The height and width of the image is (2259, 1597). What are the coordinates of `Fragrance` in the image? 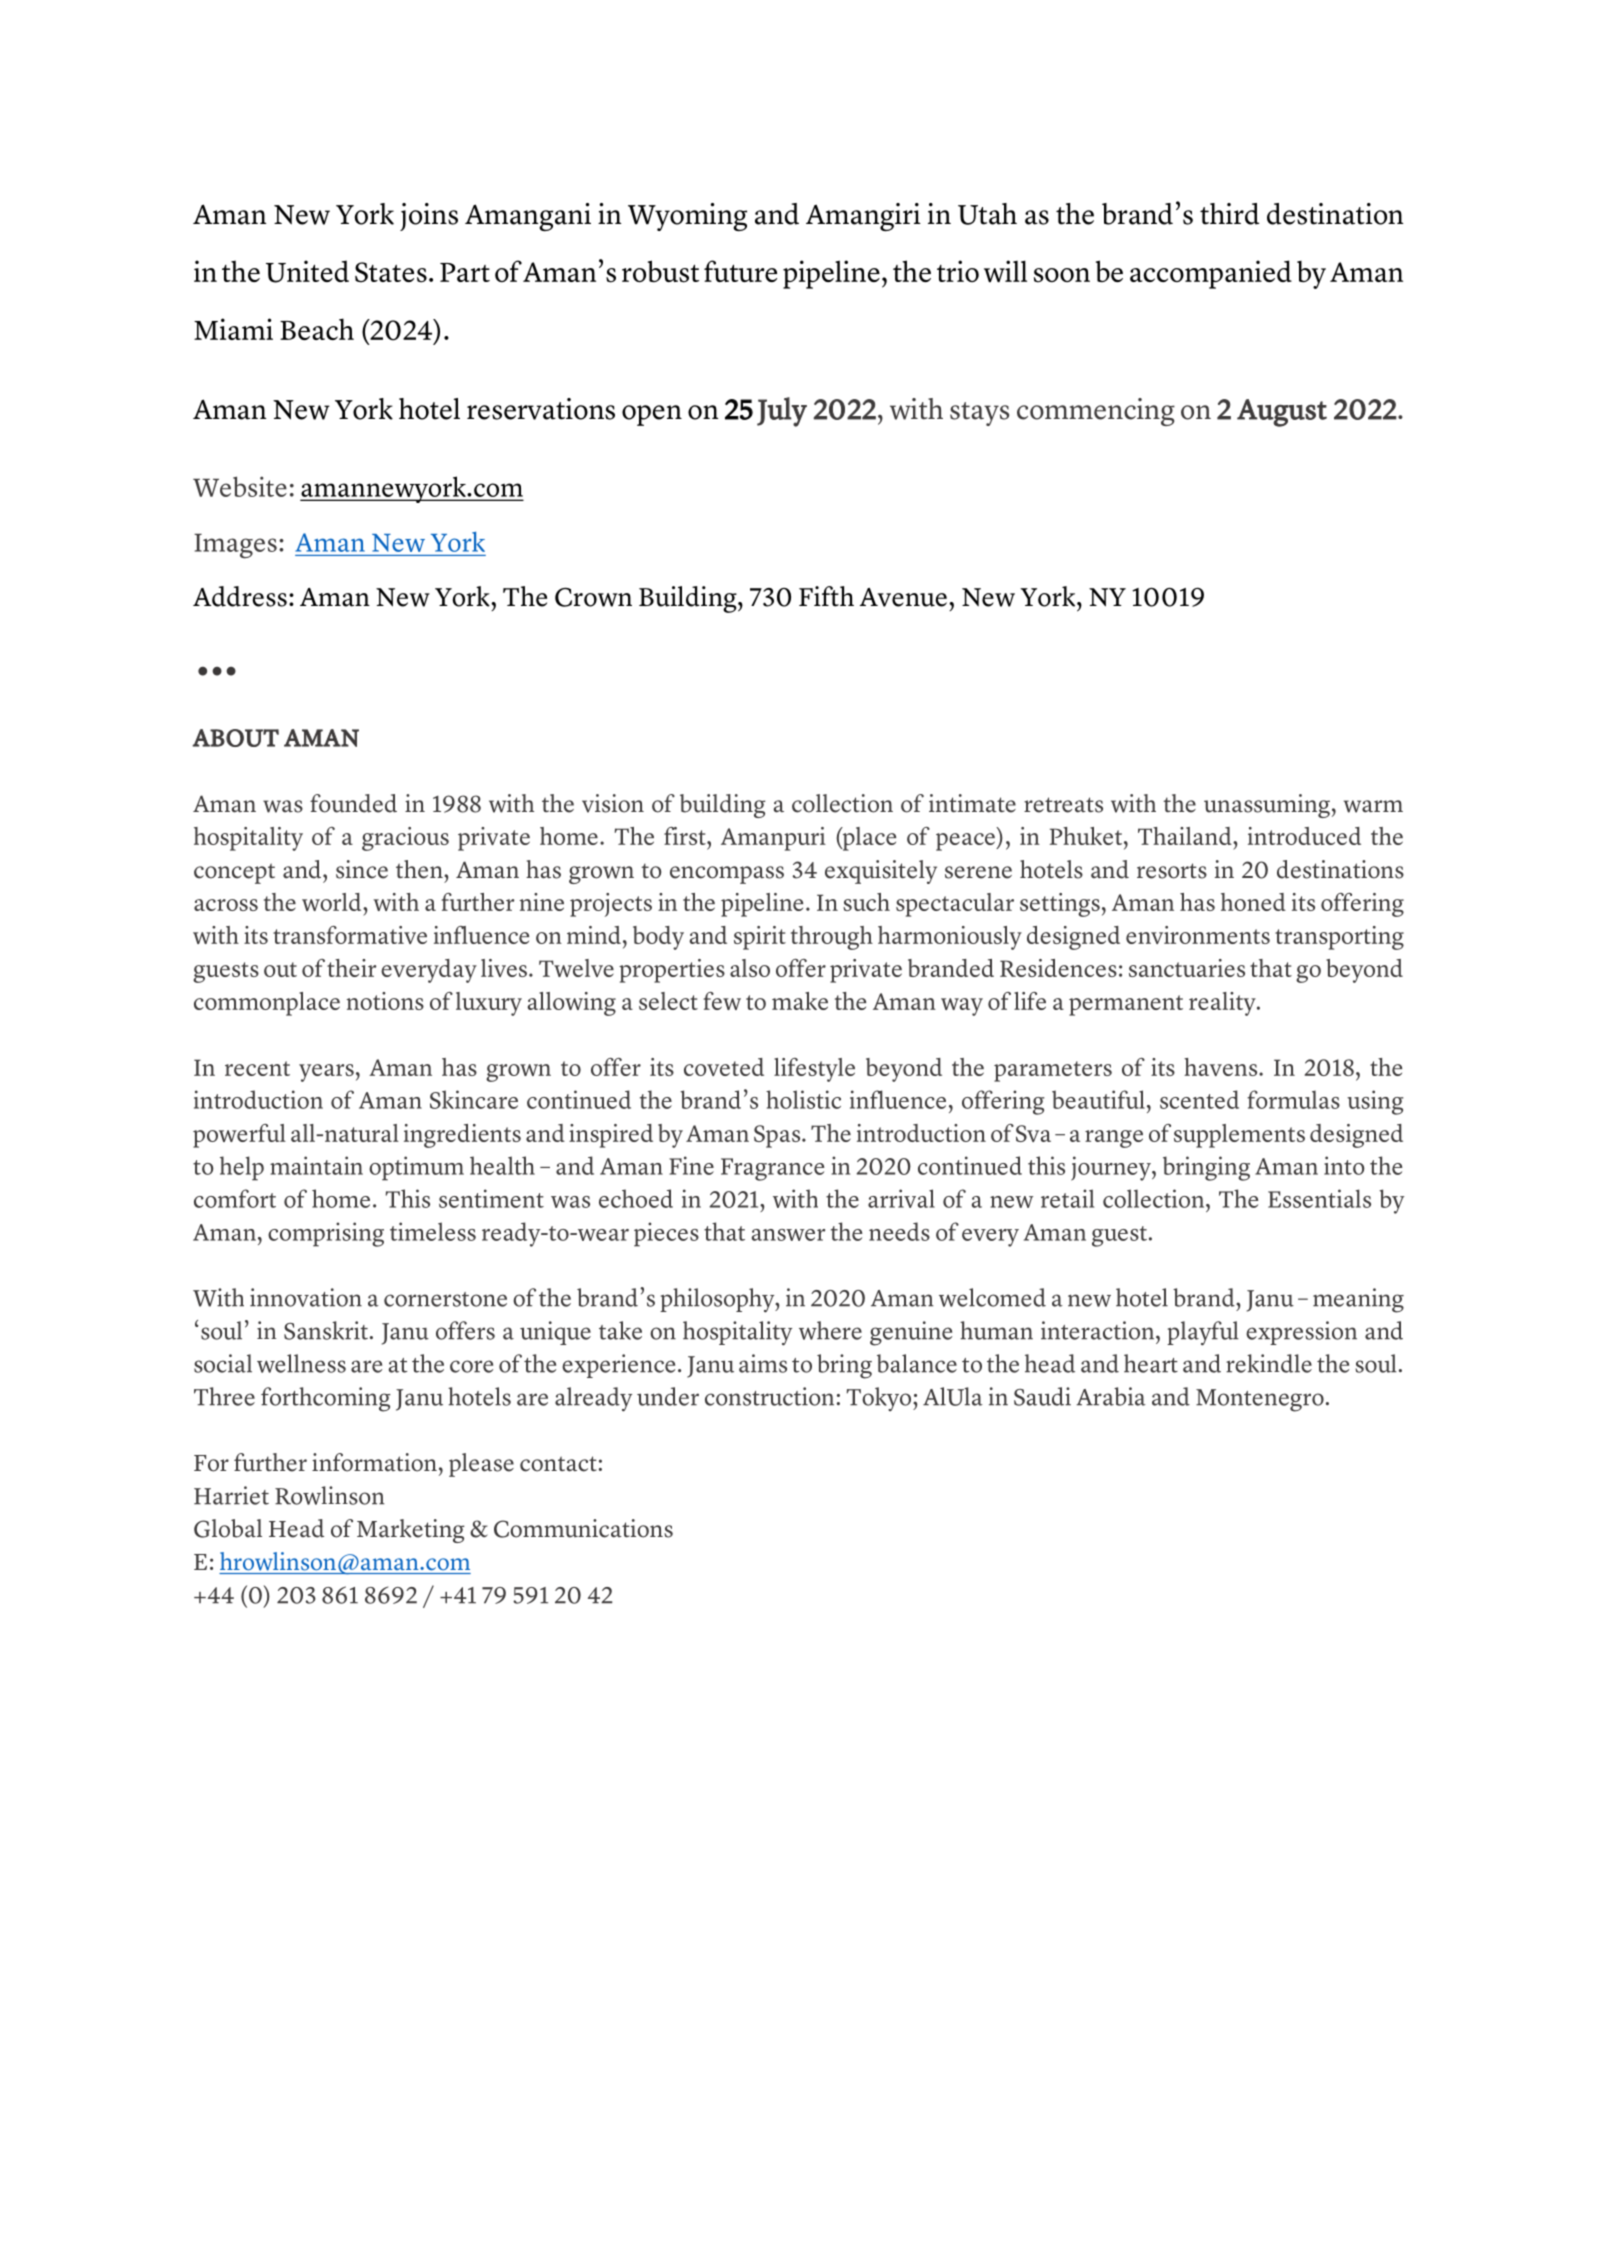 It's located at (772, 1169).
